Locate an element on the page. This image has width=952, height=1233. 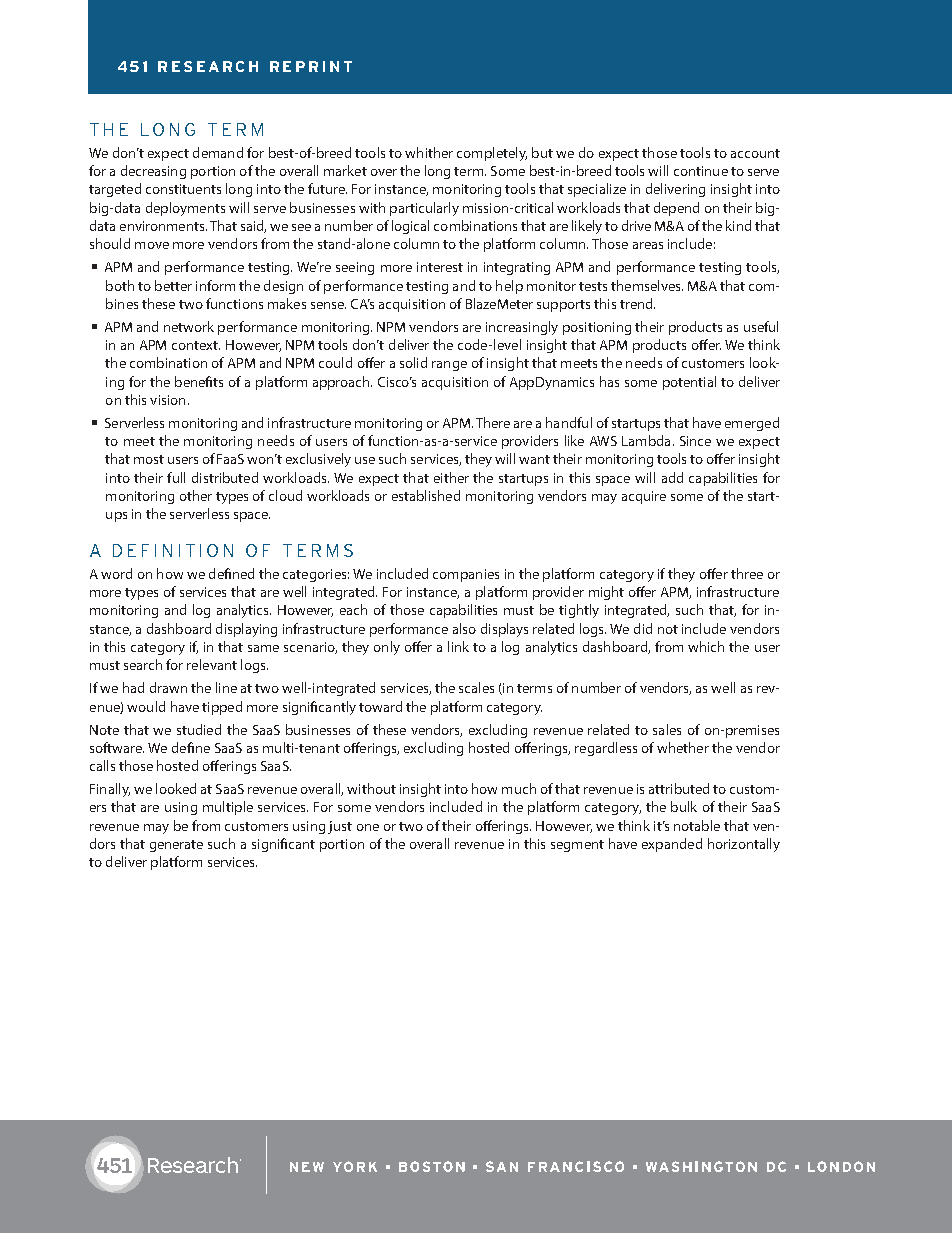
which is located at coordinates (706, 646).
